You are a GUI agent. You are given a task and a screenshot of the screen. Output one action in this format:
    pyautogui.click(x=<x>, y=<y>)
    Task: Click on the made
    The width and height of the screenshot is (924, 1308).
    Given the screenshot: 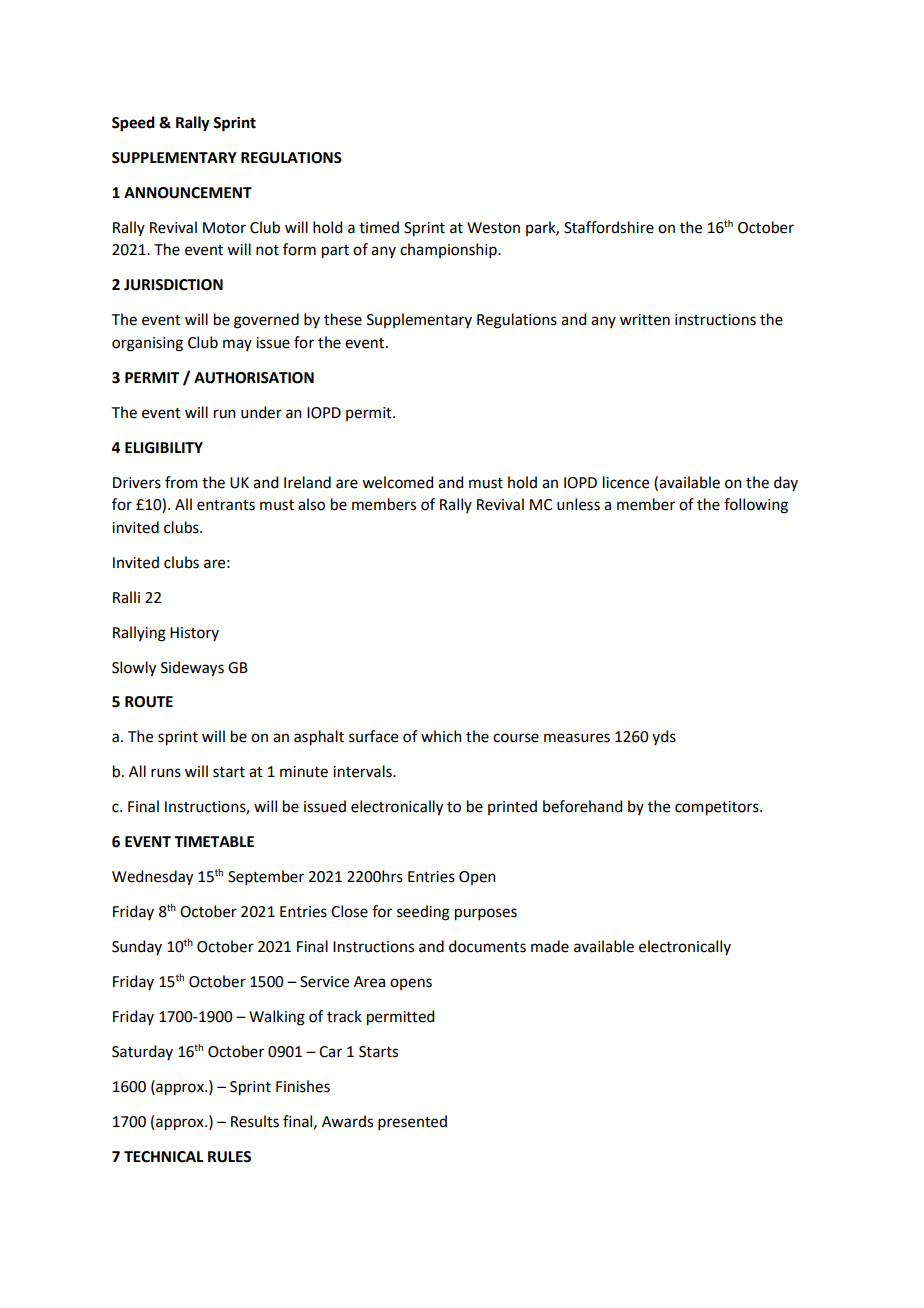 What is the action you would take?
    pyautogui.click(x=550, y=946)
